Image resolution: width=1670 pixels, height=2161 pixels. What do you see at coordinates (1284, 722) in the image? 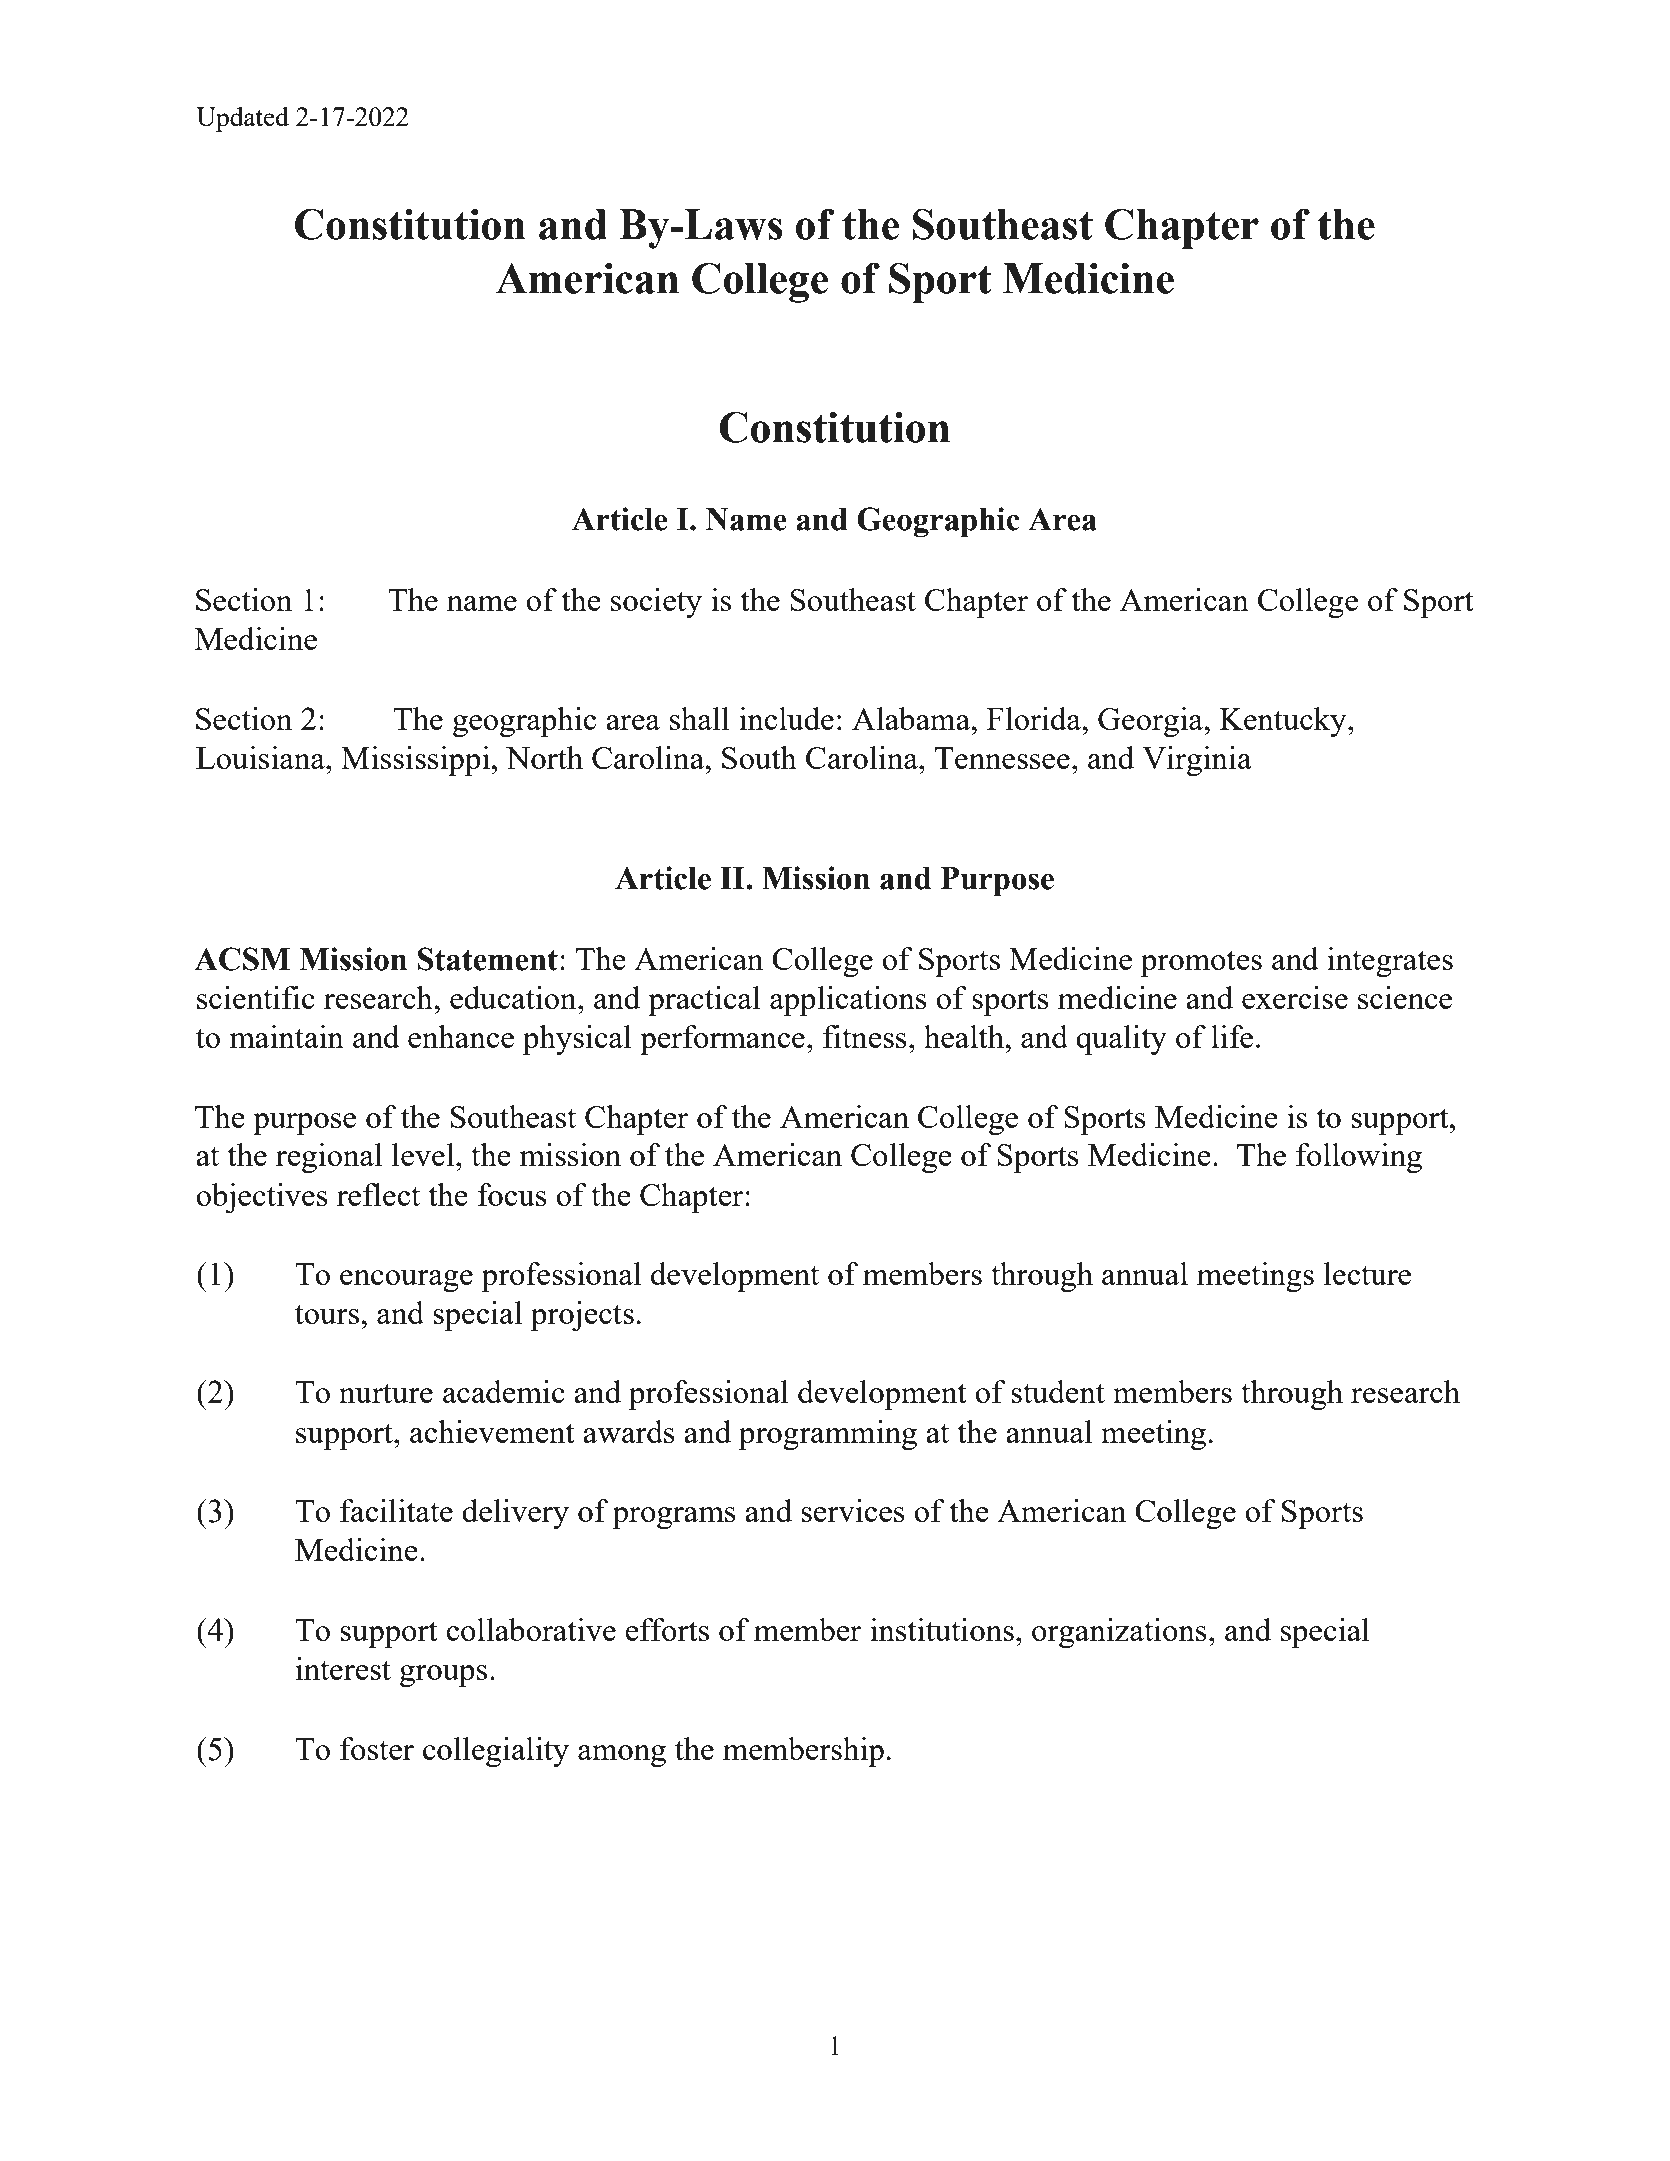
I see `Kentucky` at bounding box center [1284, 722].
